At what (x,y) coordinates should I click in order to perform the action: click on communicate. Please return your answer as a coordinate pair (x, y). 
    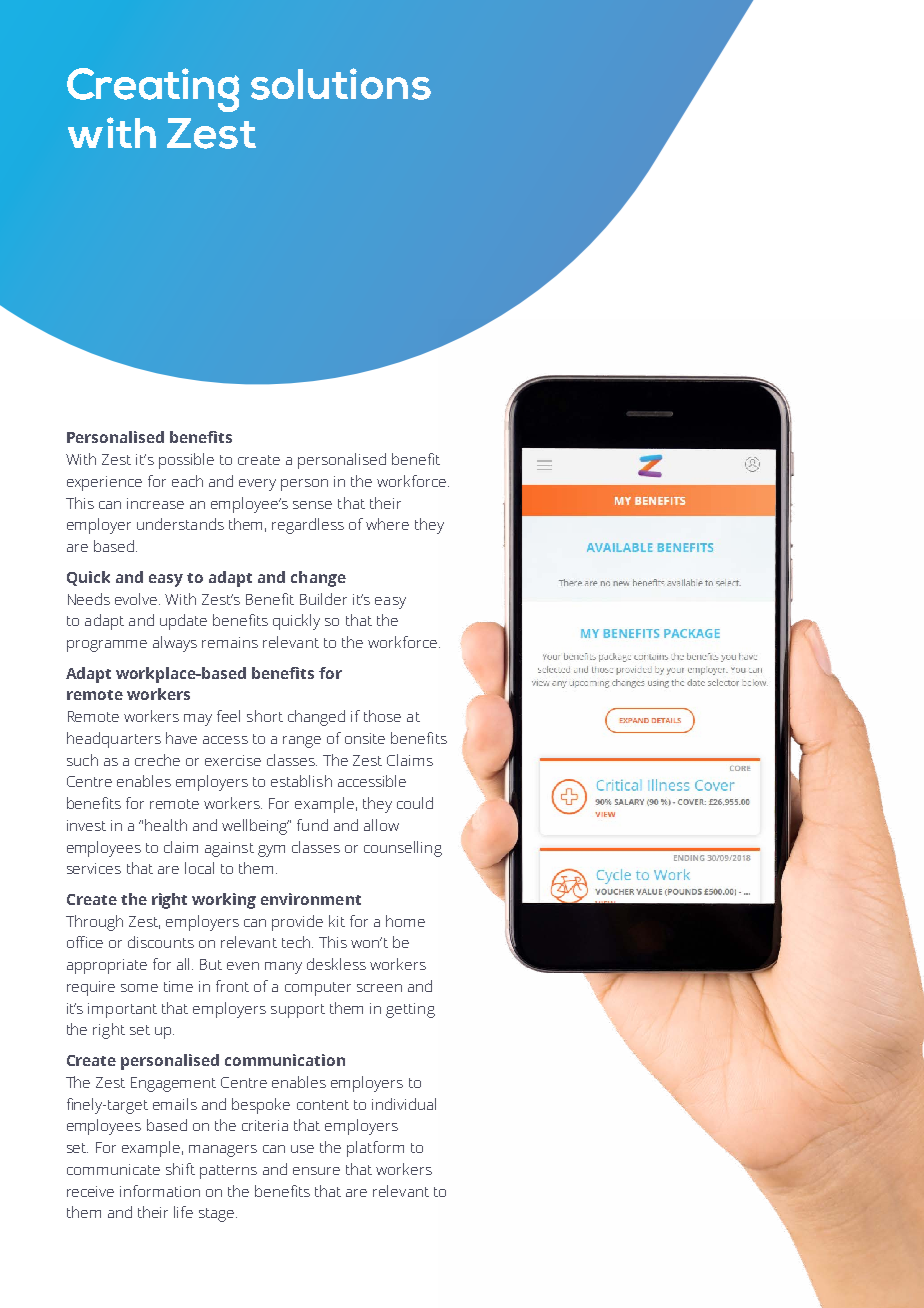
    Looking at the image, I should click on (113, 1169).
